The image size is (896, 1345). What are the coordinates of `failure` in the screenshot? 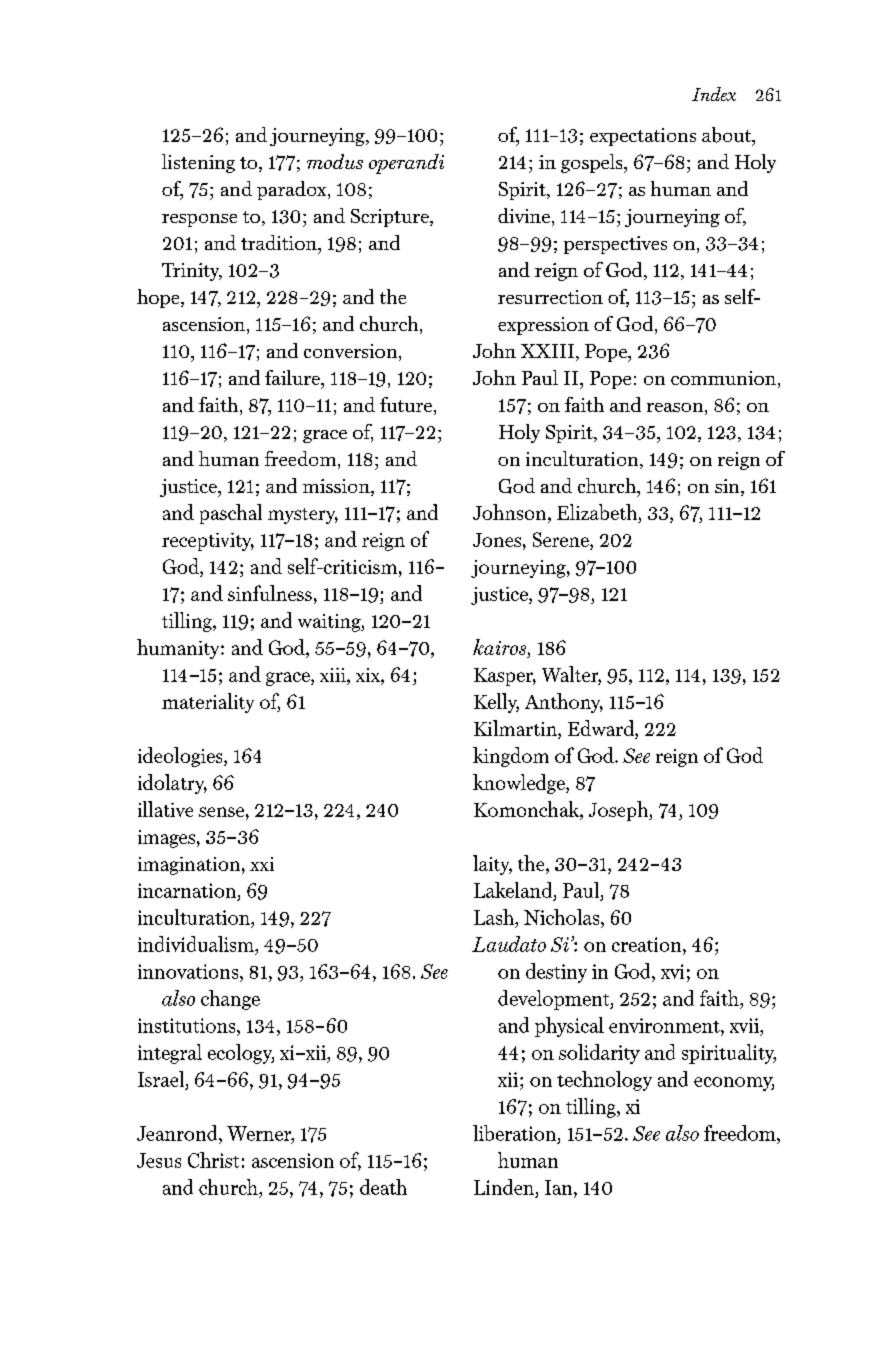 It's located at (293, 377).
